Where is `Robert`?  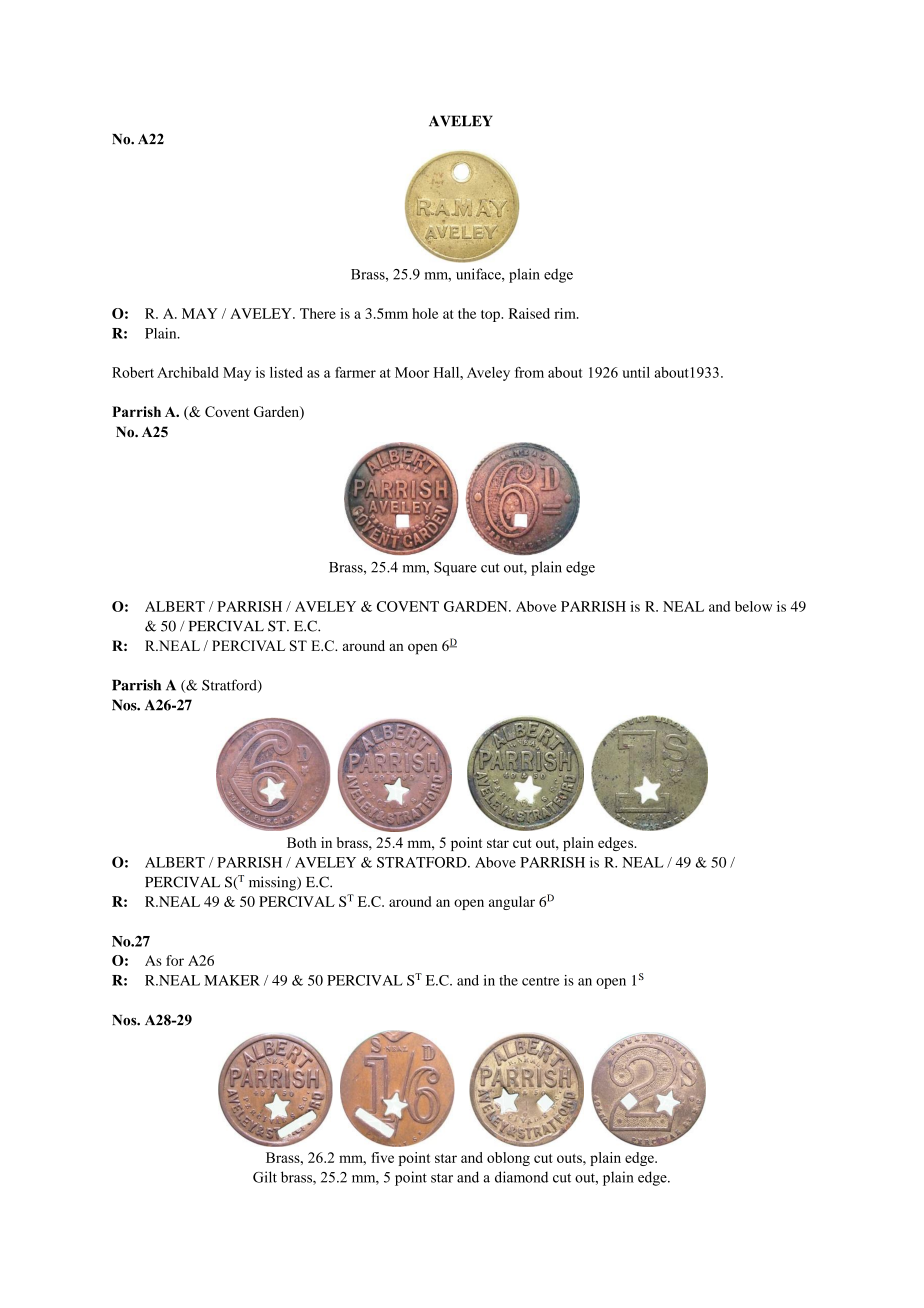 Robert is located at coordinates (133, 372).
